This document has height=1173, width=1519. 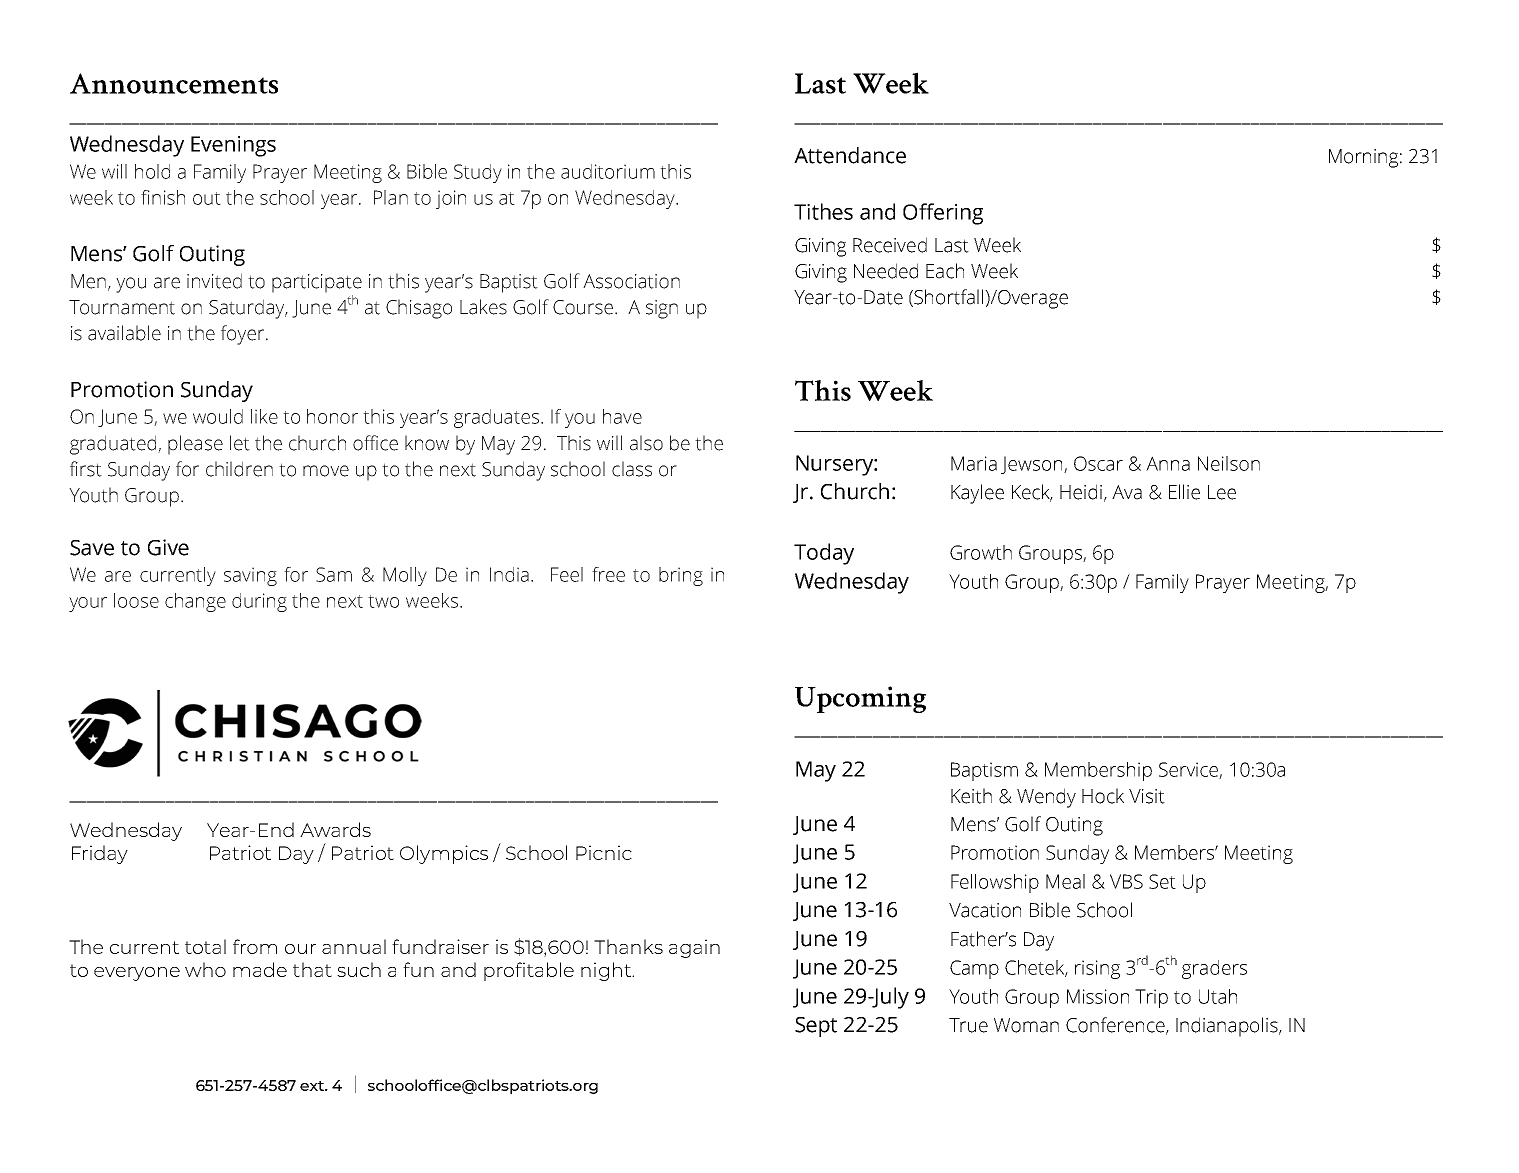 I want to click on Baptism, so click(x=984, y=771).
